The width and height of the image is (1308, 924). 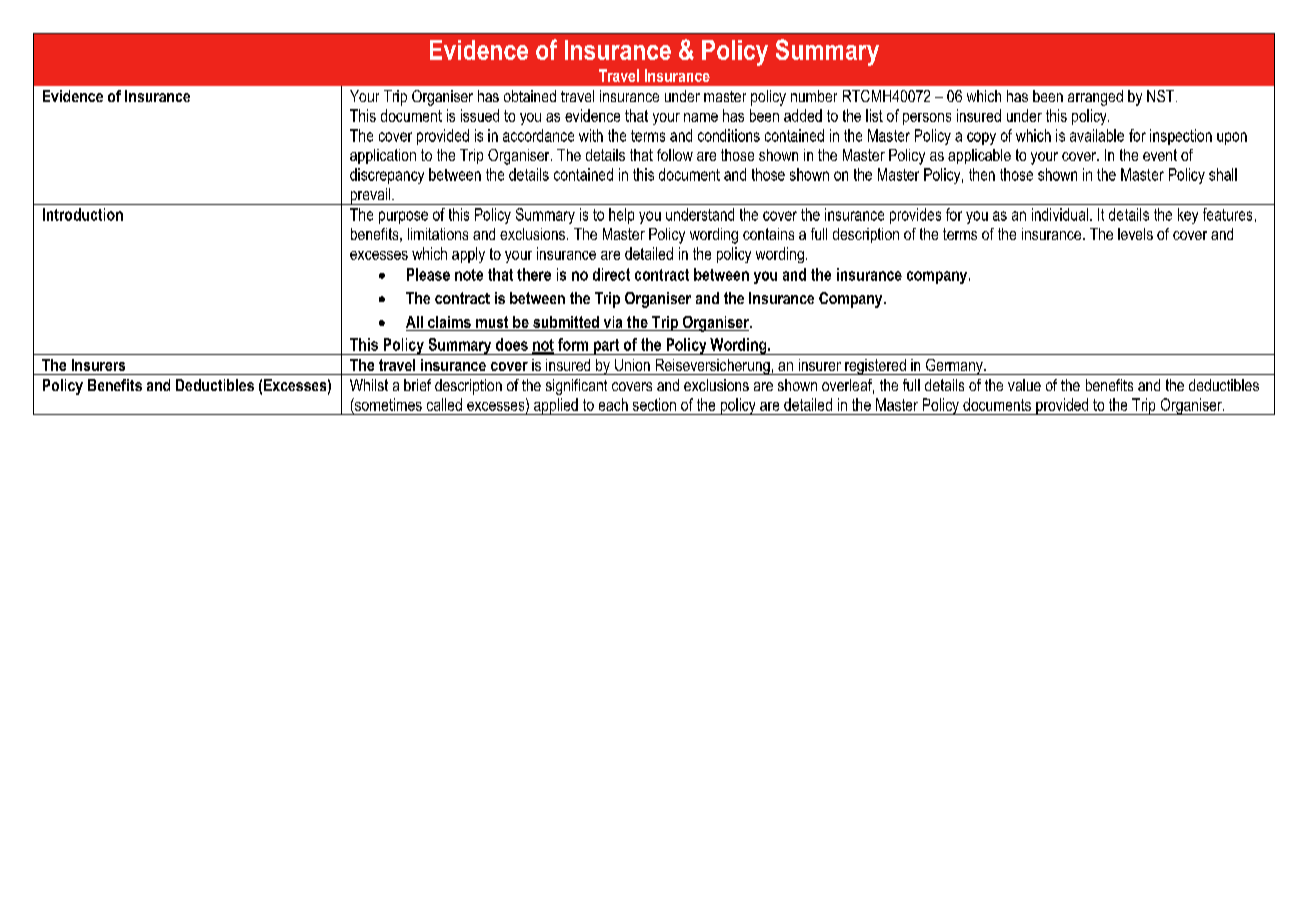 I want to click on follow, so click(x=675, y=155).
